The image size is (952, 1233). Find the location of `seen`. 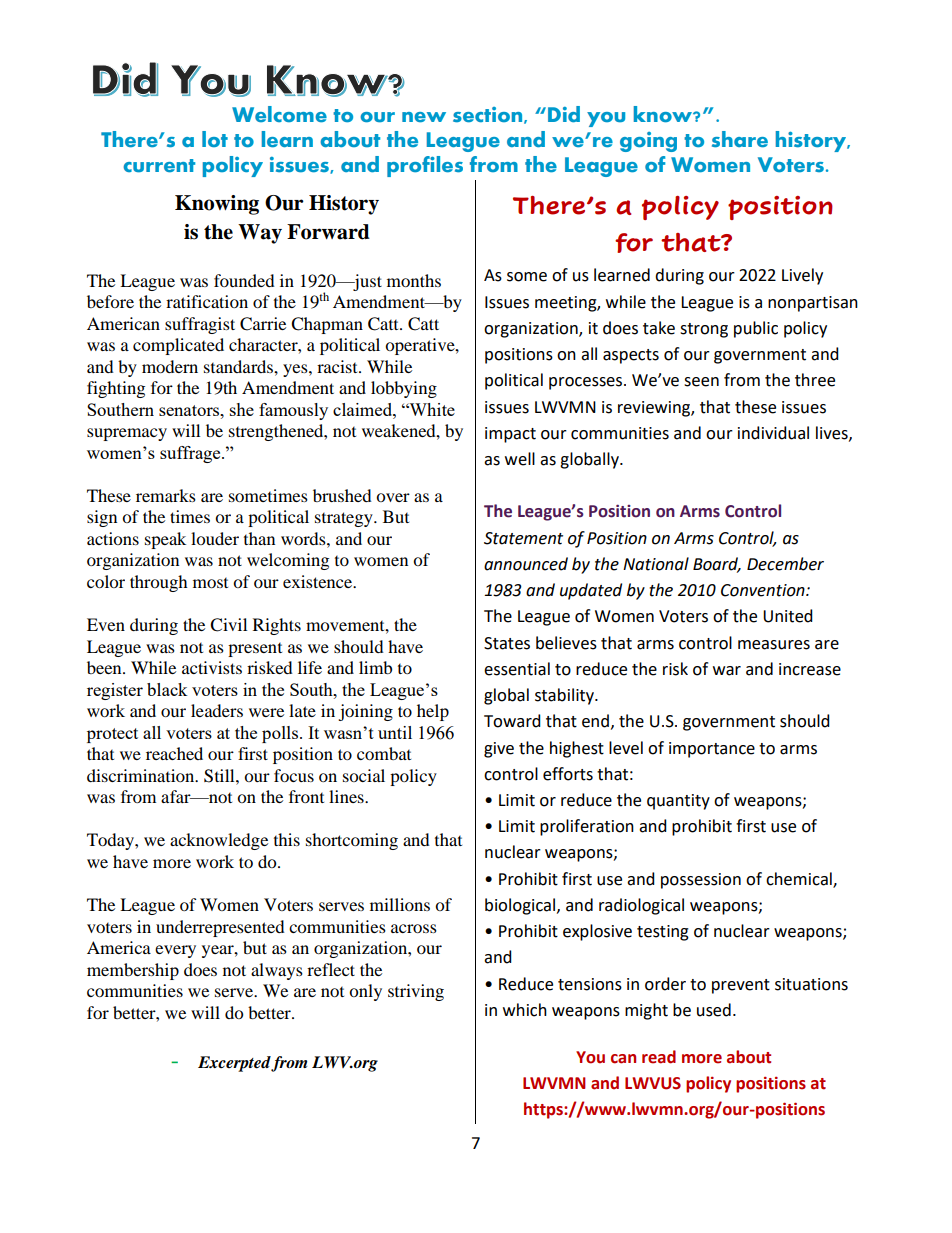

seen is located at coordinates (701, 382).
